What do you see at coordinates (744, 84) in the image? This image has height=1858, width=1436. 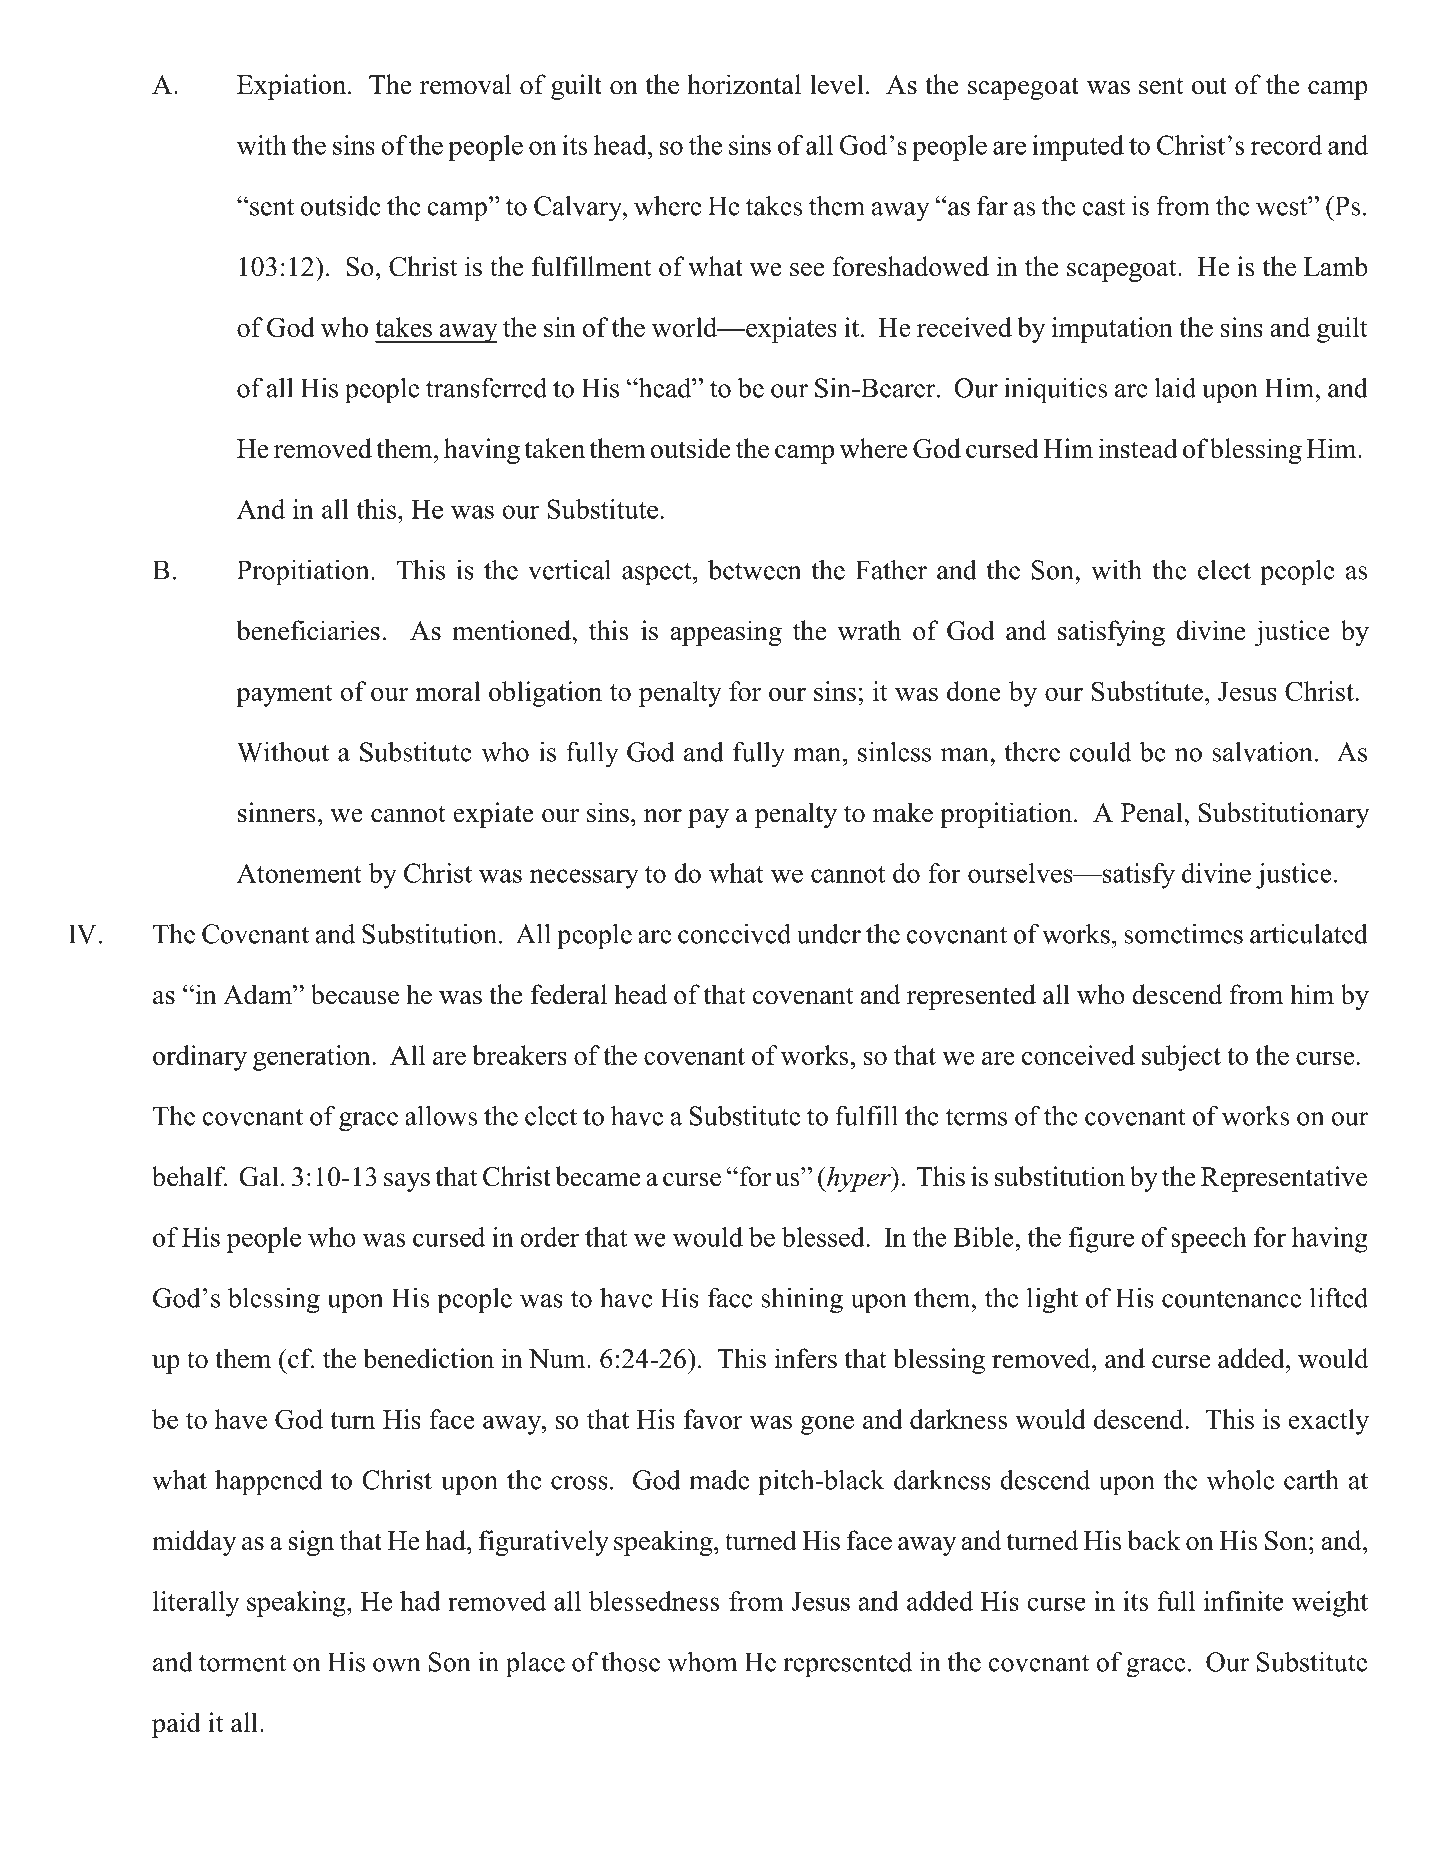 I see `horizontal` at bounding box center [744, 84].
